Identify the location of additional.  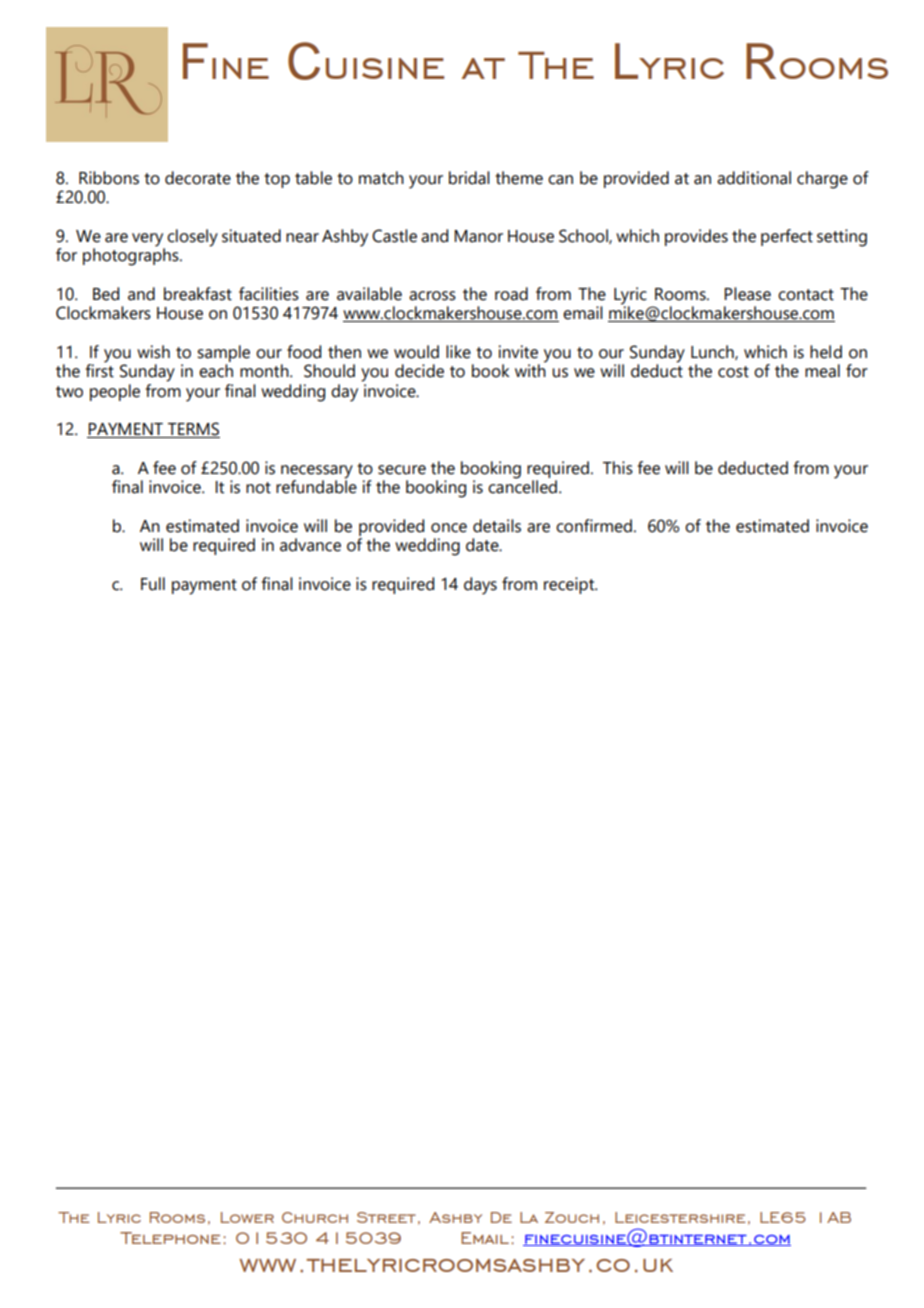
(754, 178).
